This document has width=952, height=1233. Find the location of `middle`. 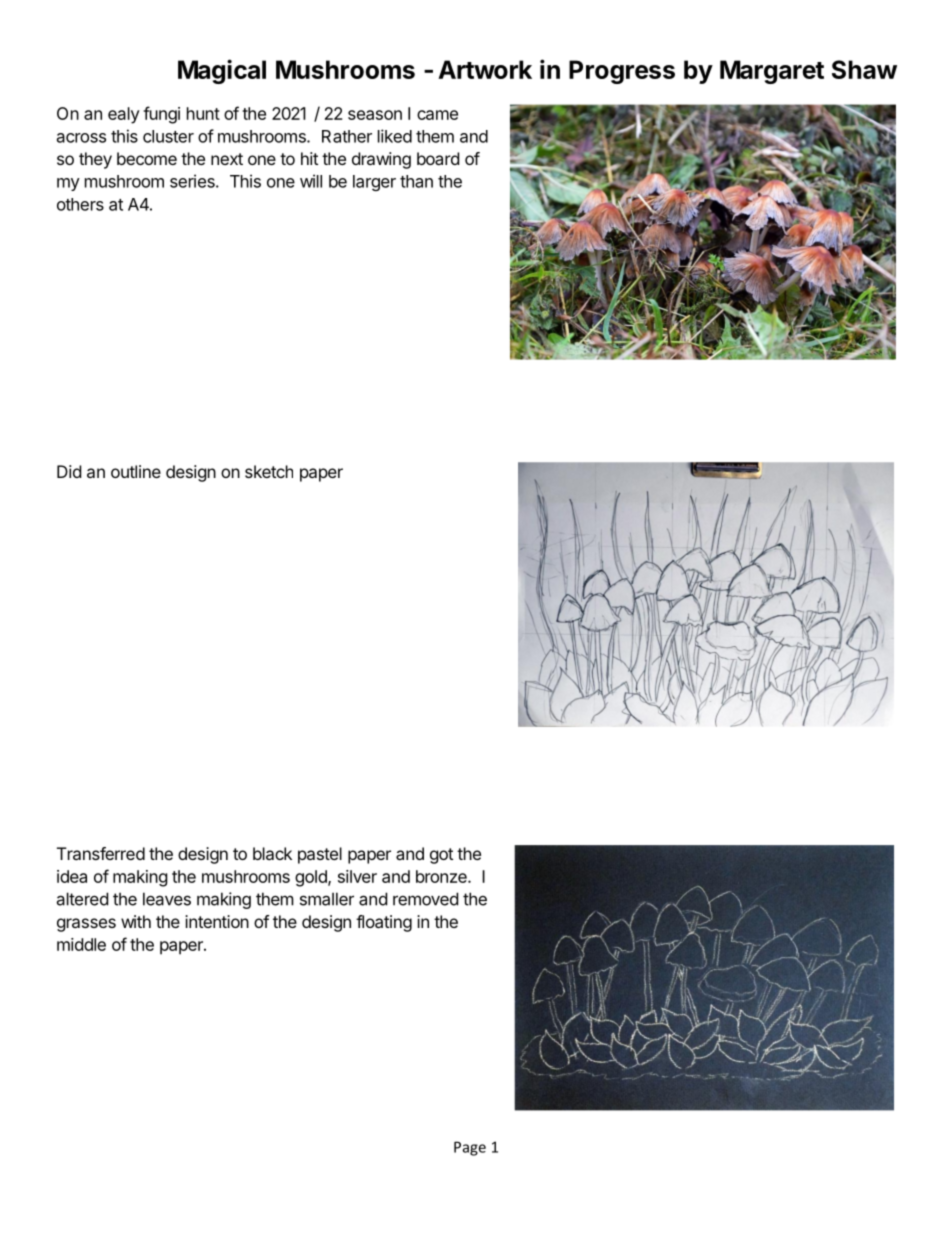

middle is located at coordinates (81, 944).
